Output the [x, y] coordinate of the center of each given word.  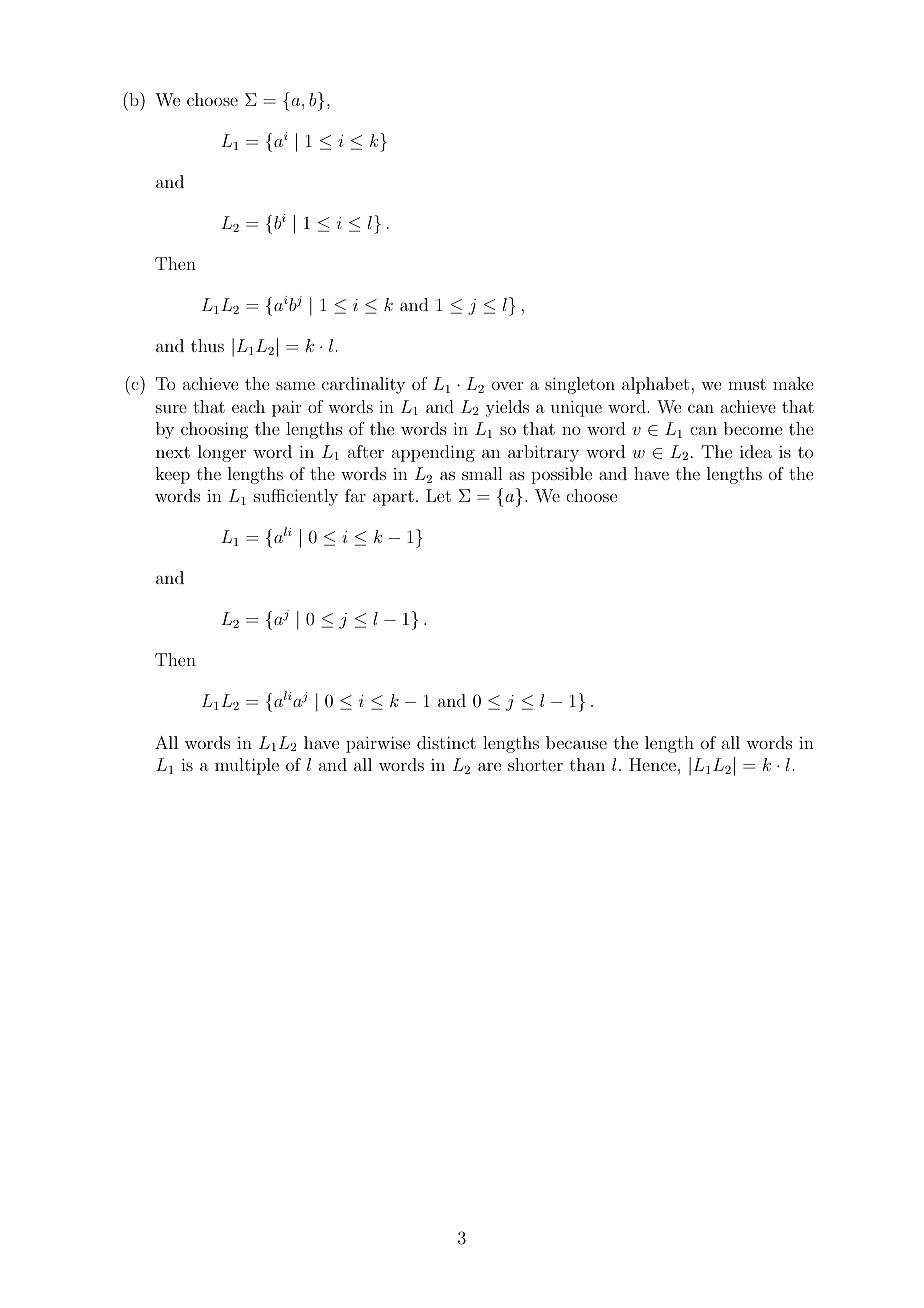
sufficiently [296, 497]
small [482, 473]
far [355, 495]
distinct [446, 742]
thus [207, 345]
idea [756, 451]
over [507, 385]
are [489, 766]
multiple [247, 766]
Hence [652, 764]
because [576, 742]
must [747, 384]
